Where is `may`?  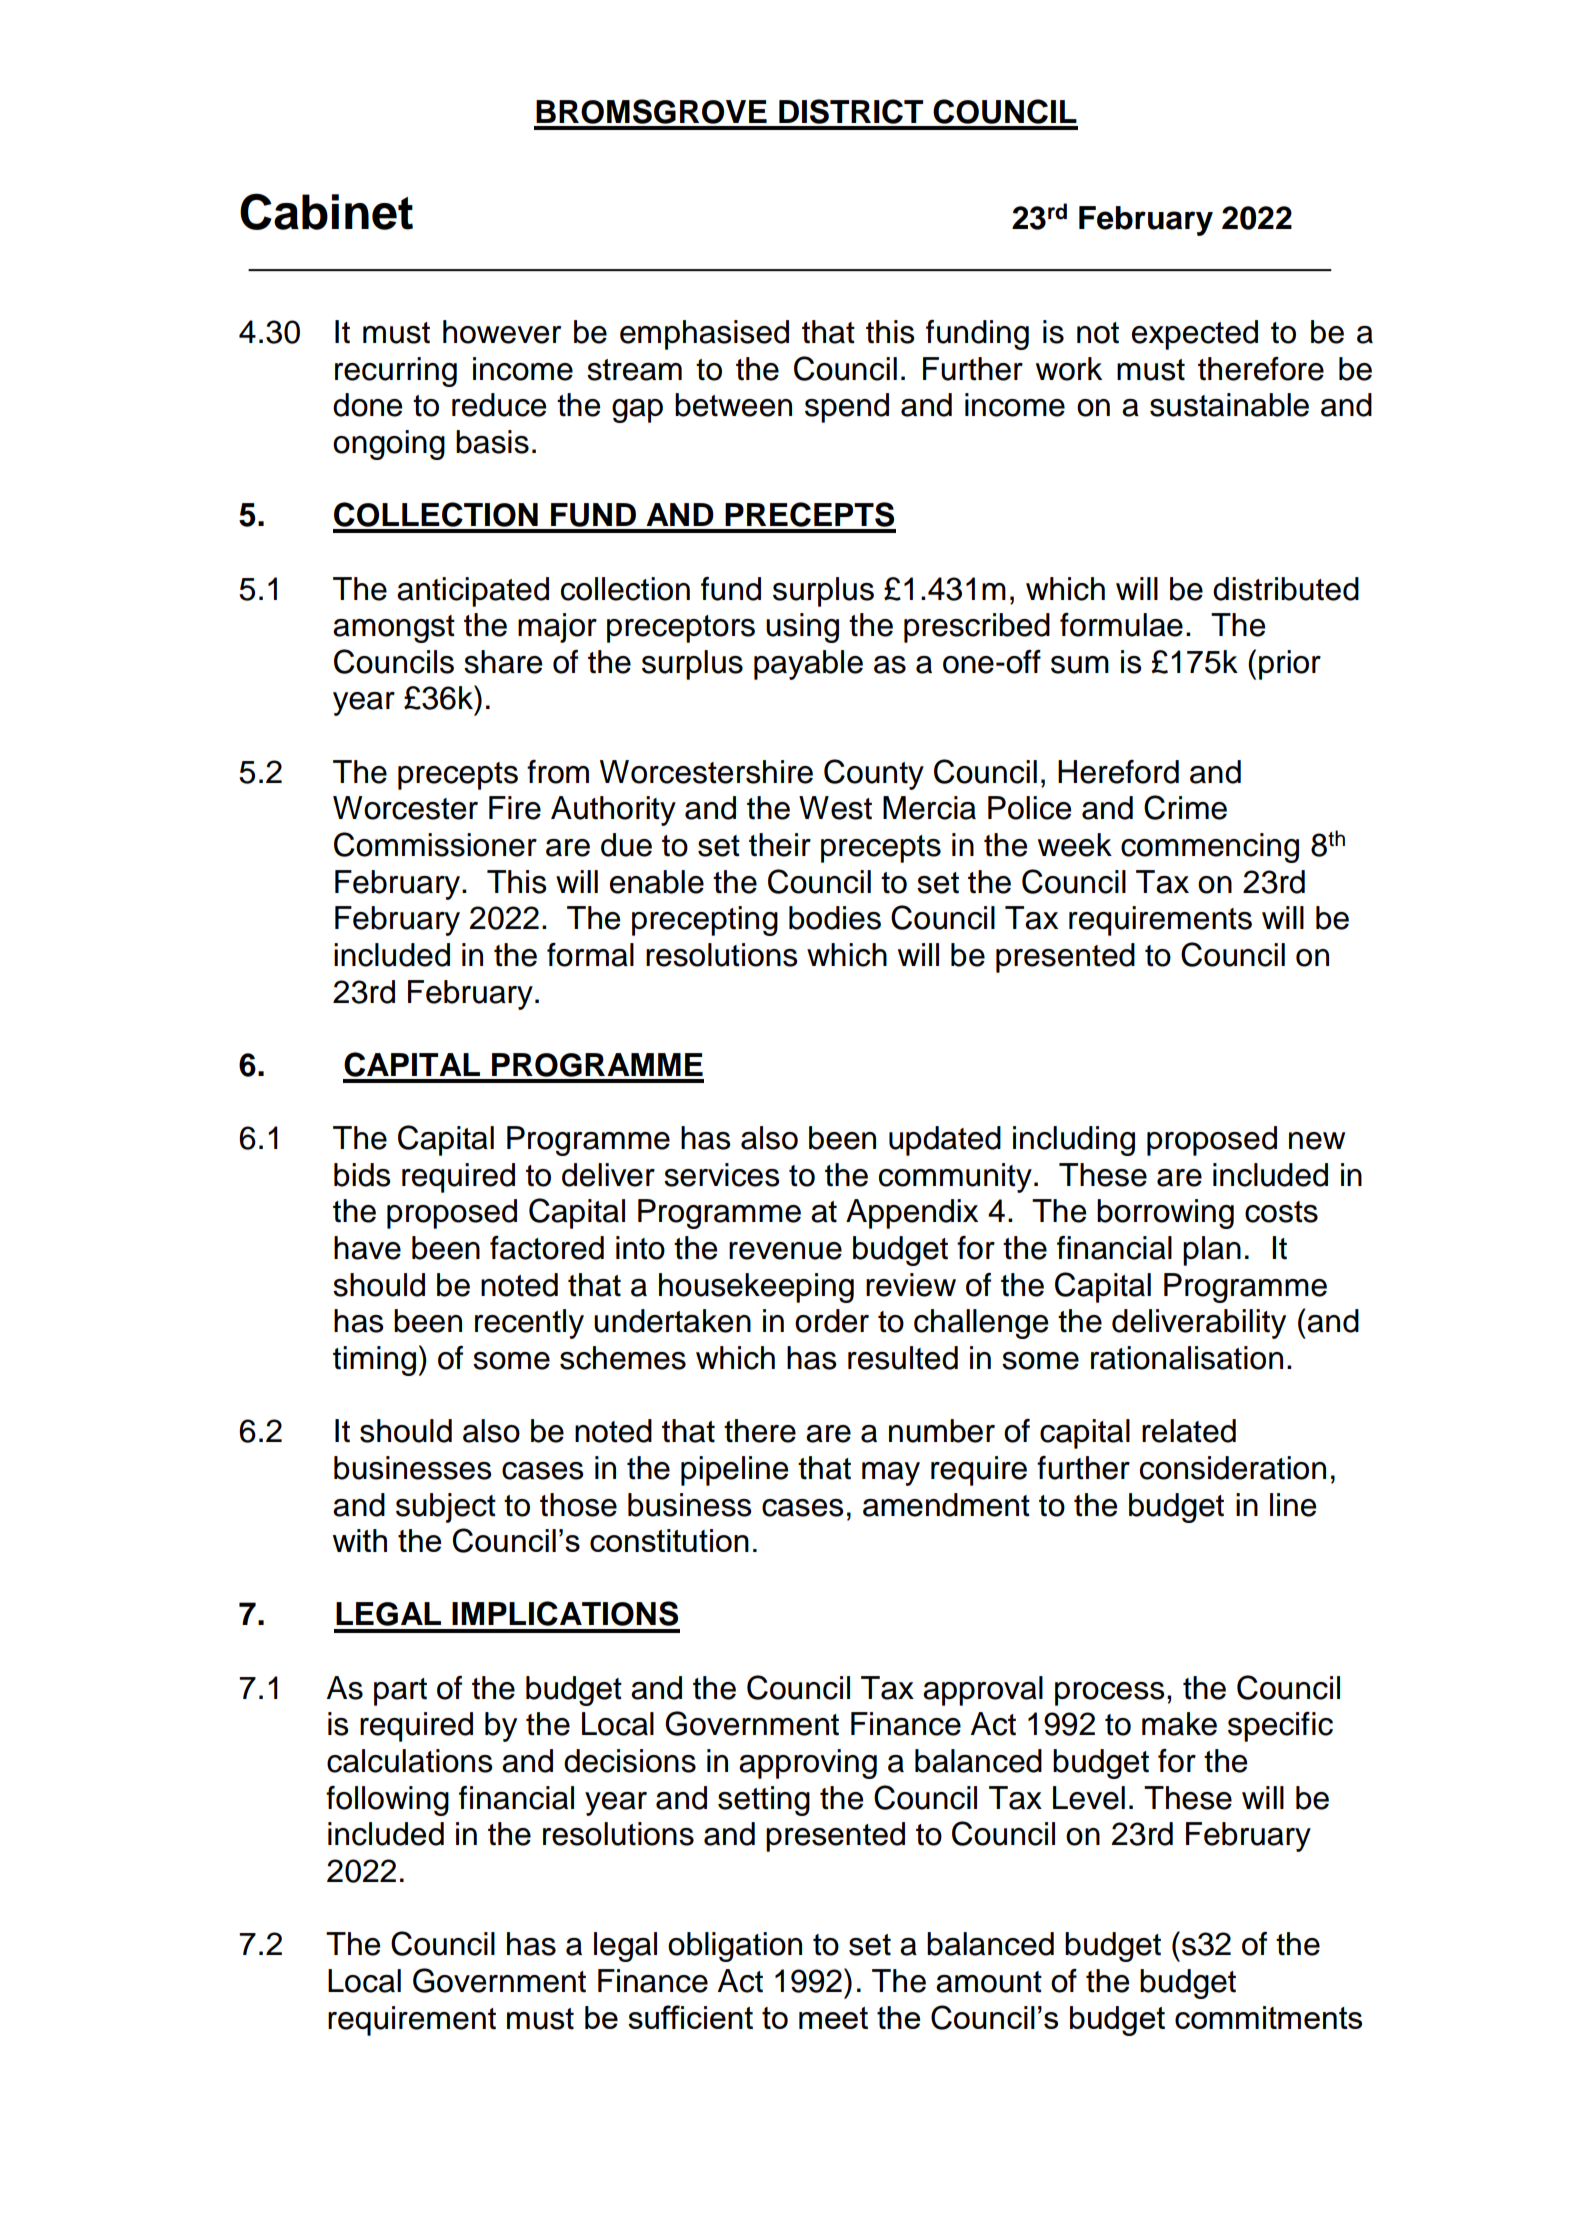
may is located at coordinates (891, 1474).
